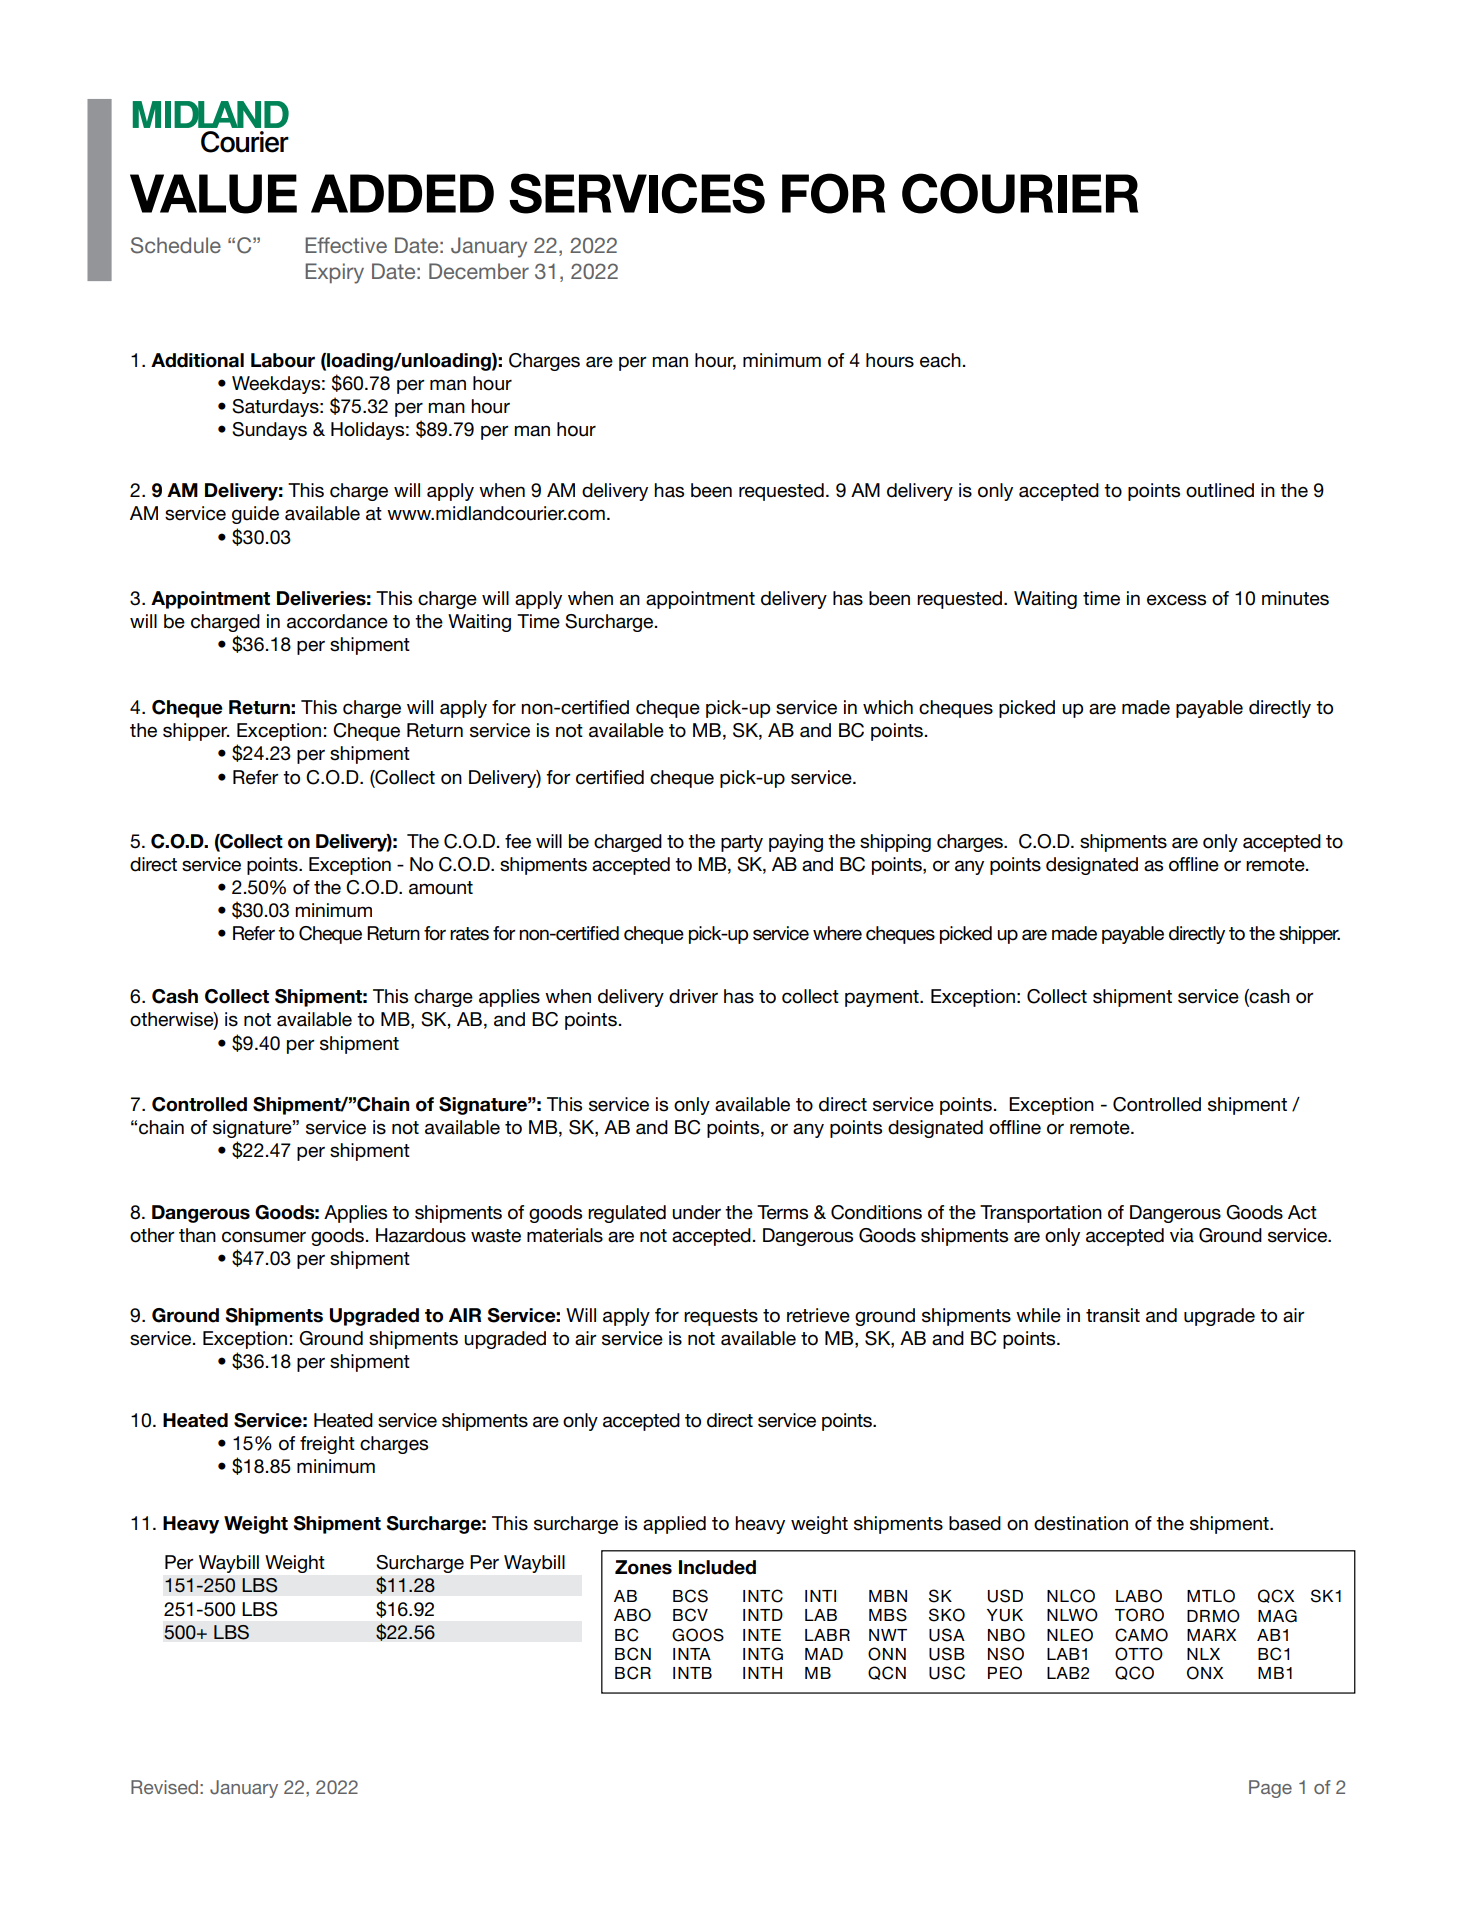 The height and width of the screenshot is (1911, 1477). What do you see at coordinates (1182, 1235) in the screenshot?
I see `via` at bounding box center [1182, 1235].
